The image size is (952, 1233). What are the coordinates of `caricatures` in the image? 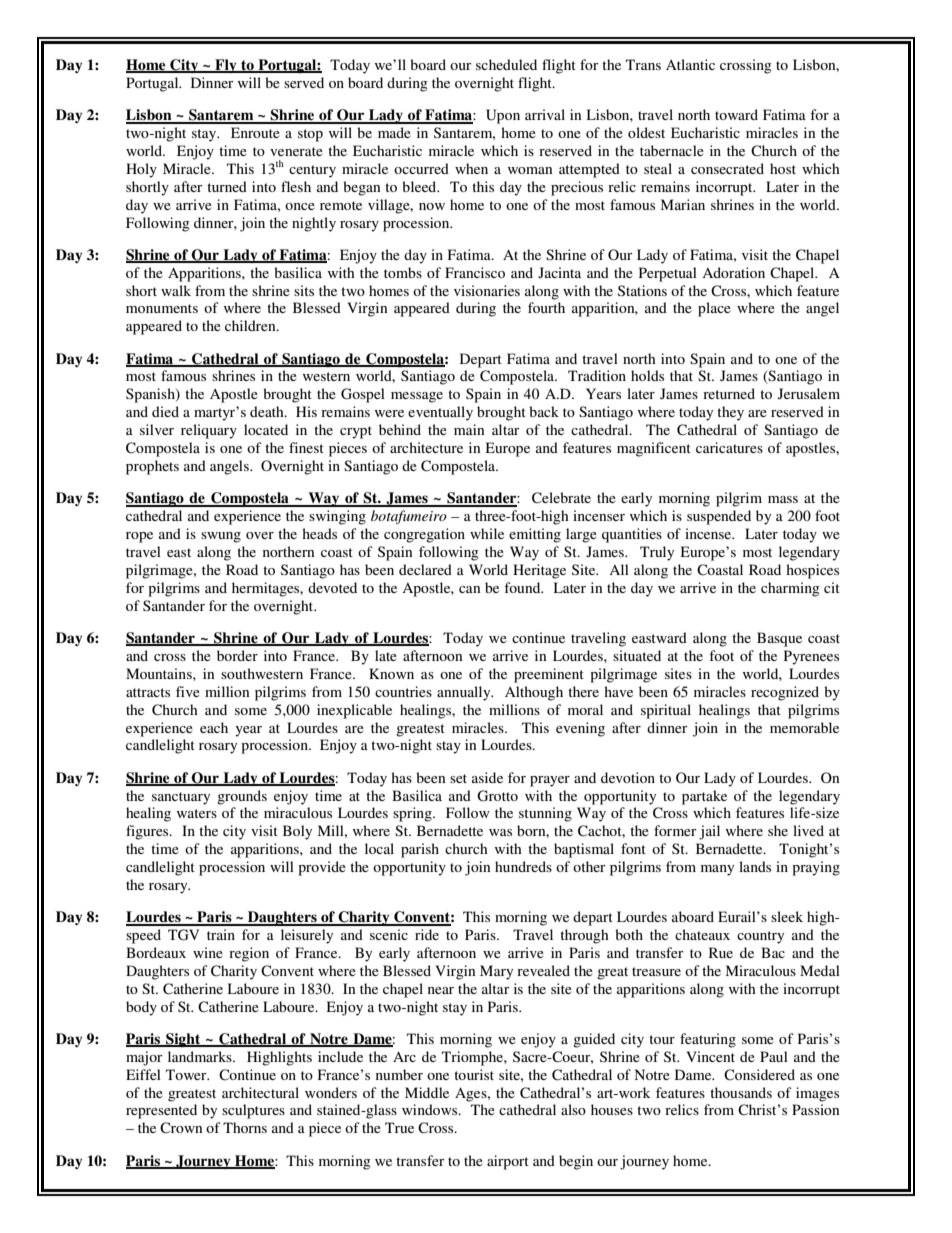 It's located at (729, 447).
